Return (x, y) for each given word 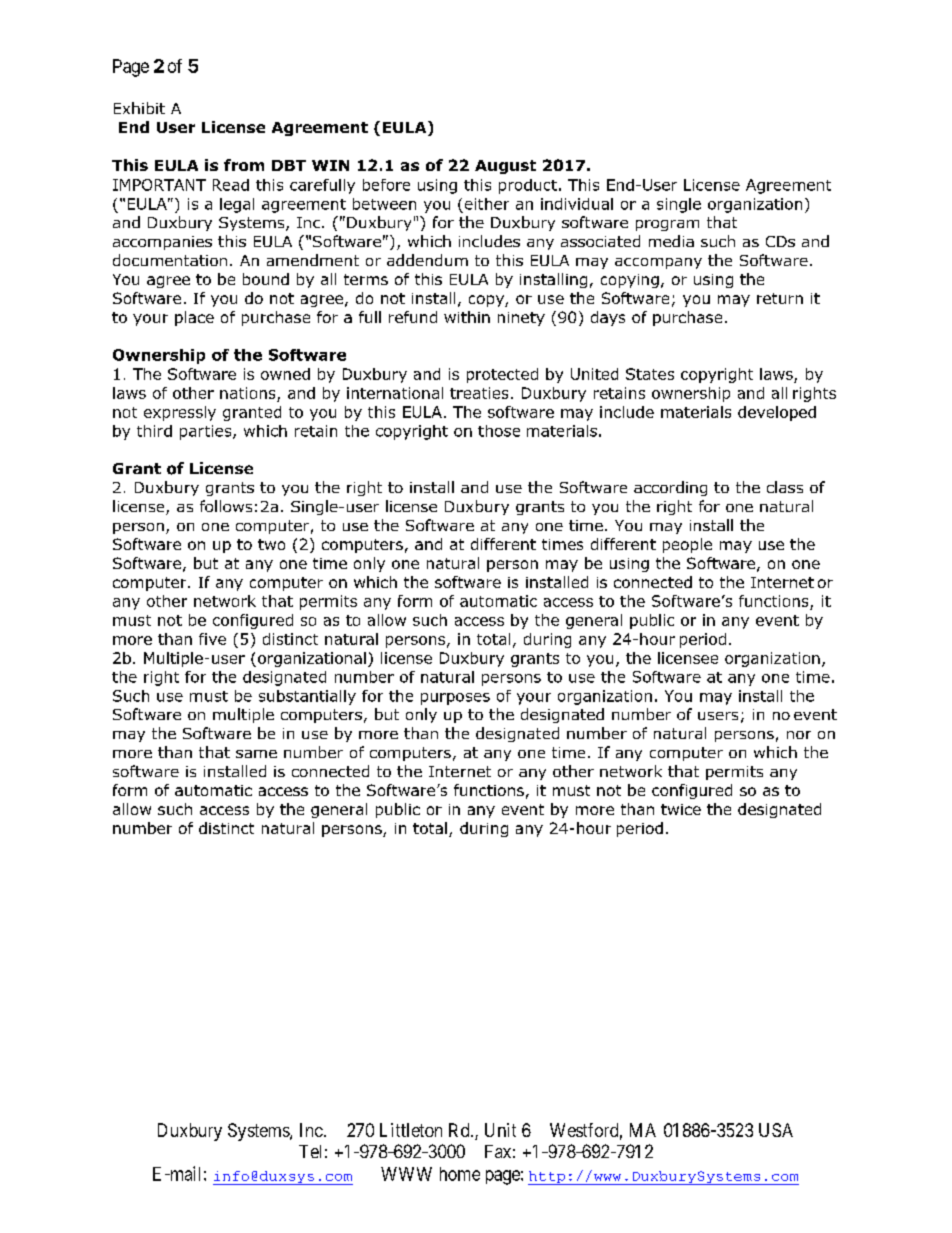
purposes (455, 699)
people (687, 545)
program (667, 225)
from (244, 165)
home (460, 1174)
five (212, 639)
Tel (310, 1151)
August (505, 167)
